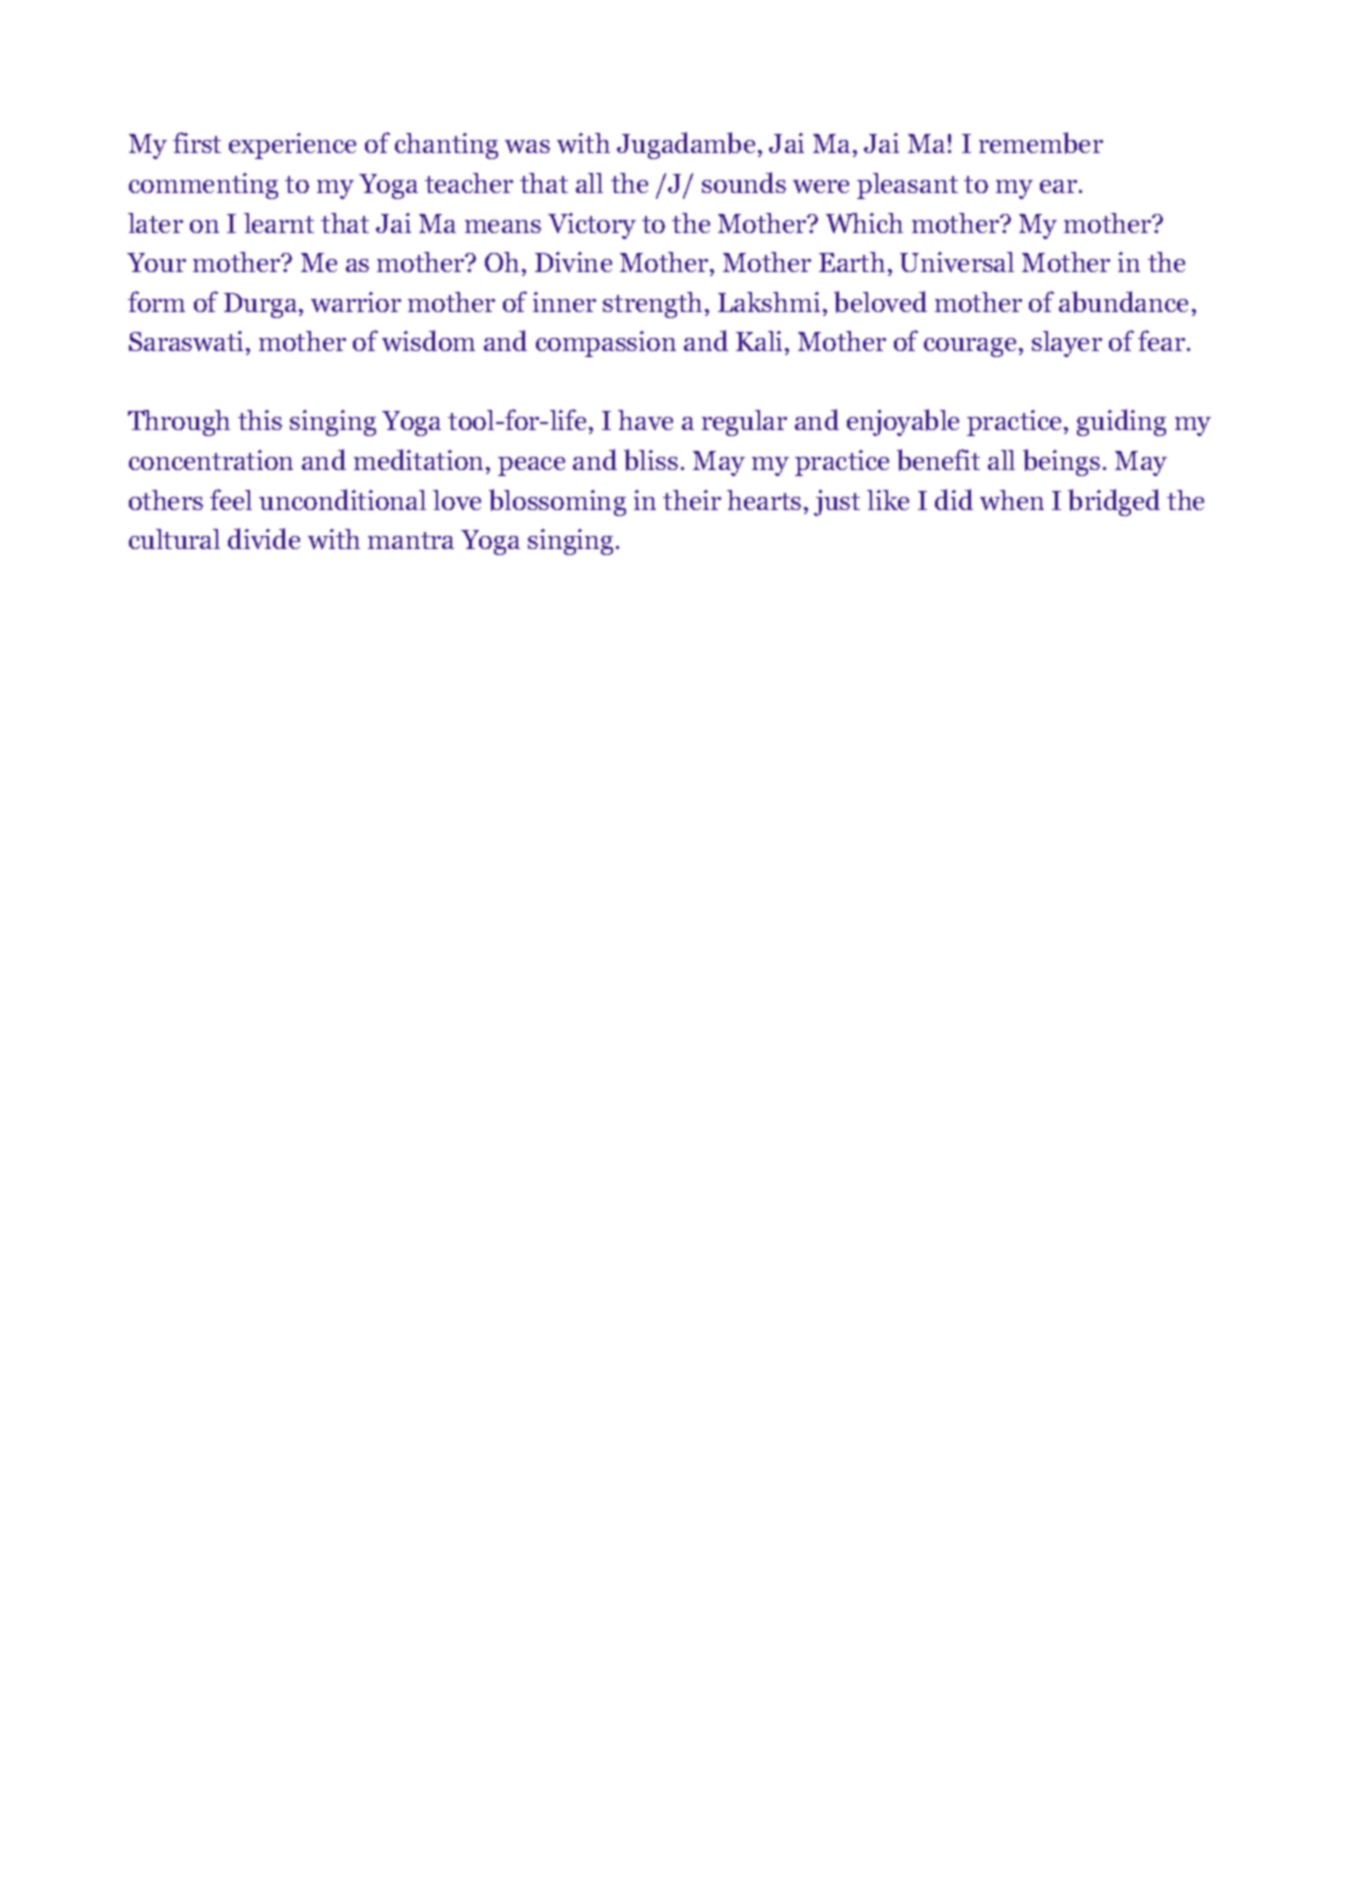  Describe the element at coordinates (279, 223) in the document. I see `learnt` at that location.
